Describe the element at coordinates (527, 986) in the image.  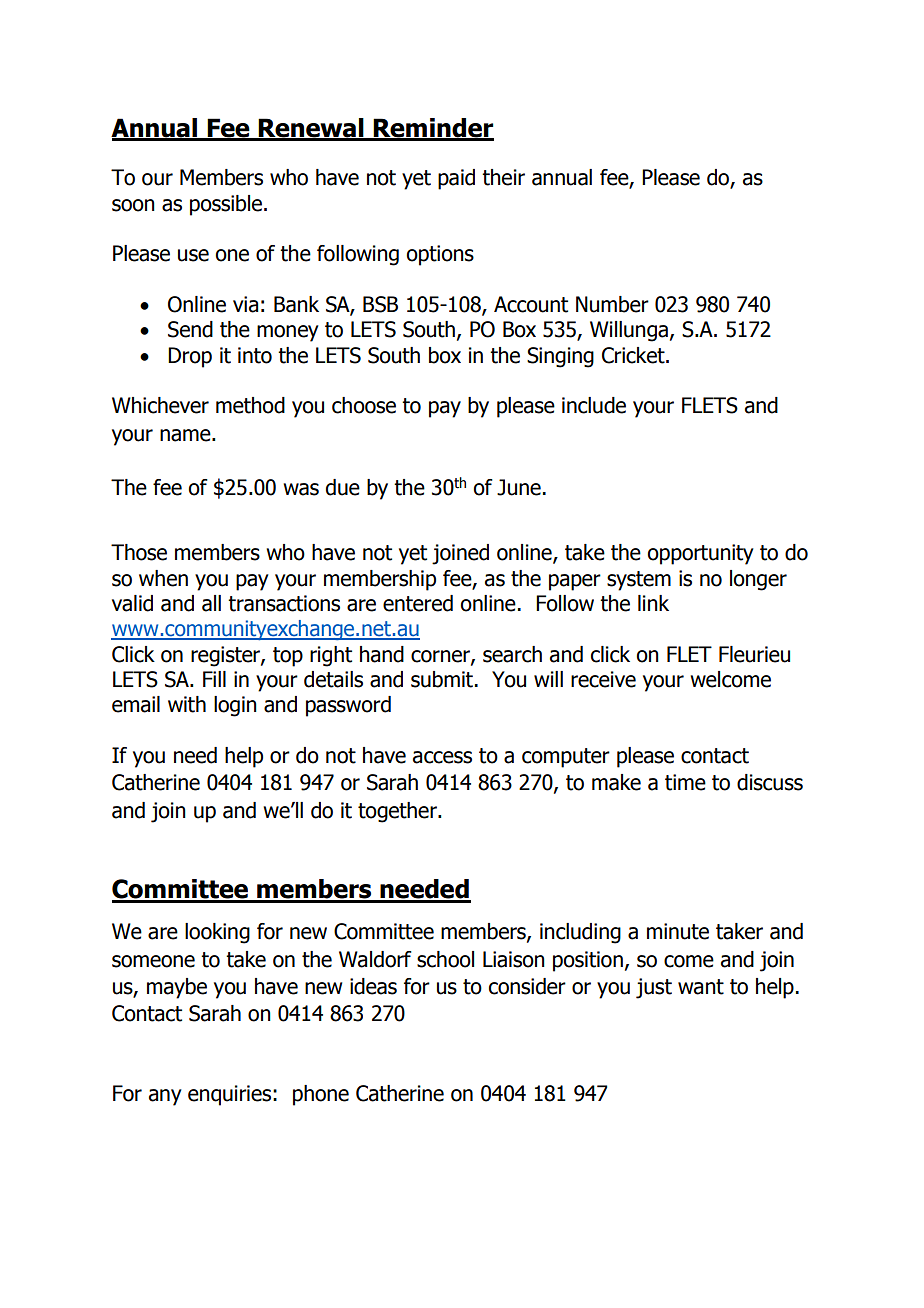
I see `consider` at that location.
